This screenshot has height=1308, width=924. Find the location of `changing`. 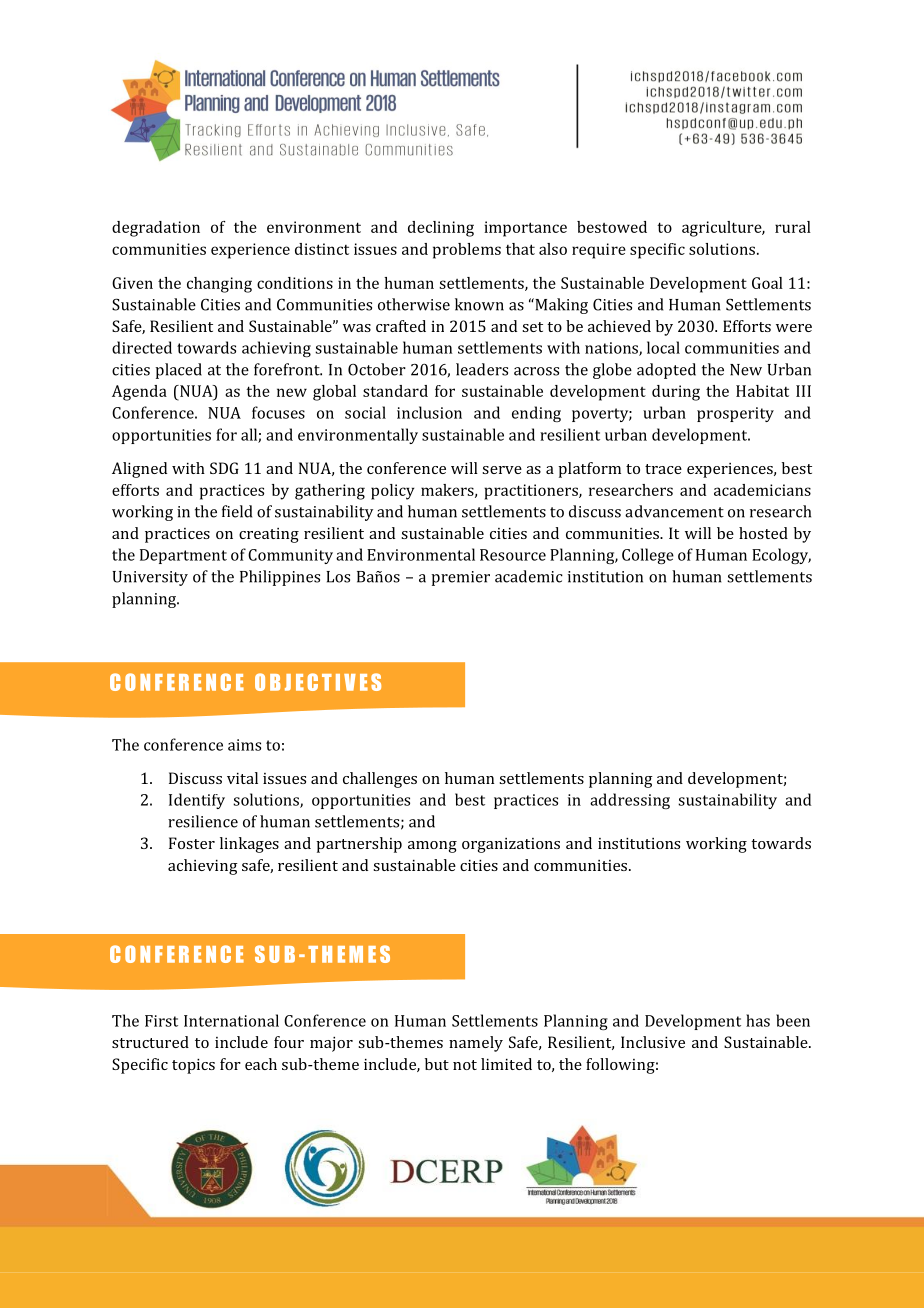

changing is located at coordinates (219, 285).
